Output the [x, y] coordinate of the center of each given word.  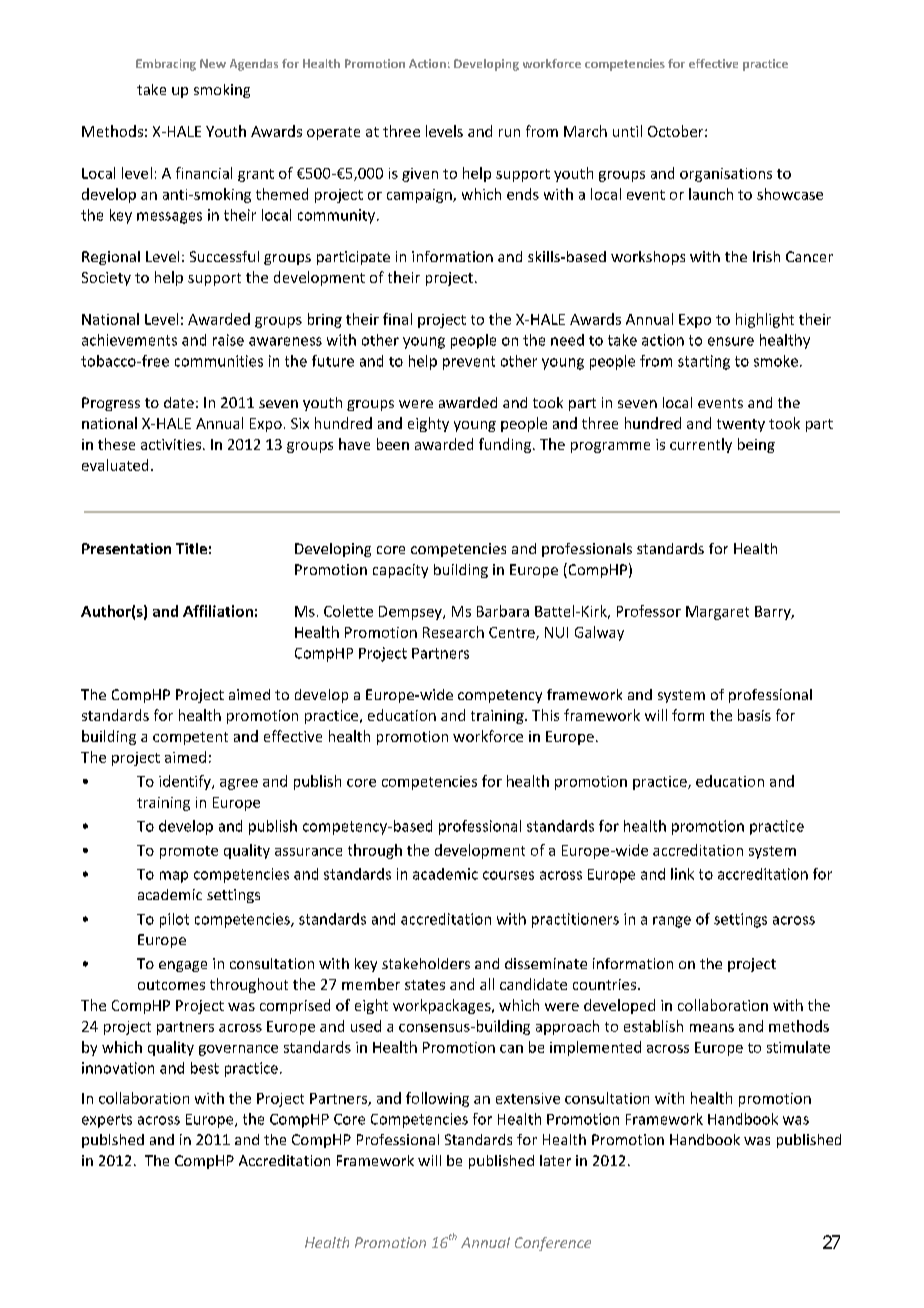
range [672, 922]
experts [107, 1121]
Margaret [717, 613]
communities [219, 361]
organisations [726, 175]
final [397, 319]
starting [704, 362]
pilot [174, 920]
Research [453, 632]
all [487, 984]
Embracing [166, 65]
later [555, 1160]
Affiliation [218, 611]
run [509, 133]
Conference [553, 1244]
